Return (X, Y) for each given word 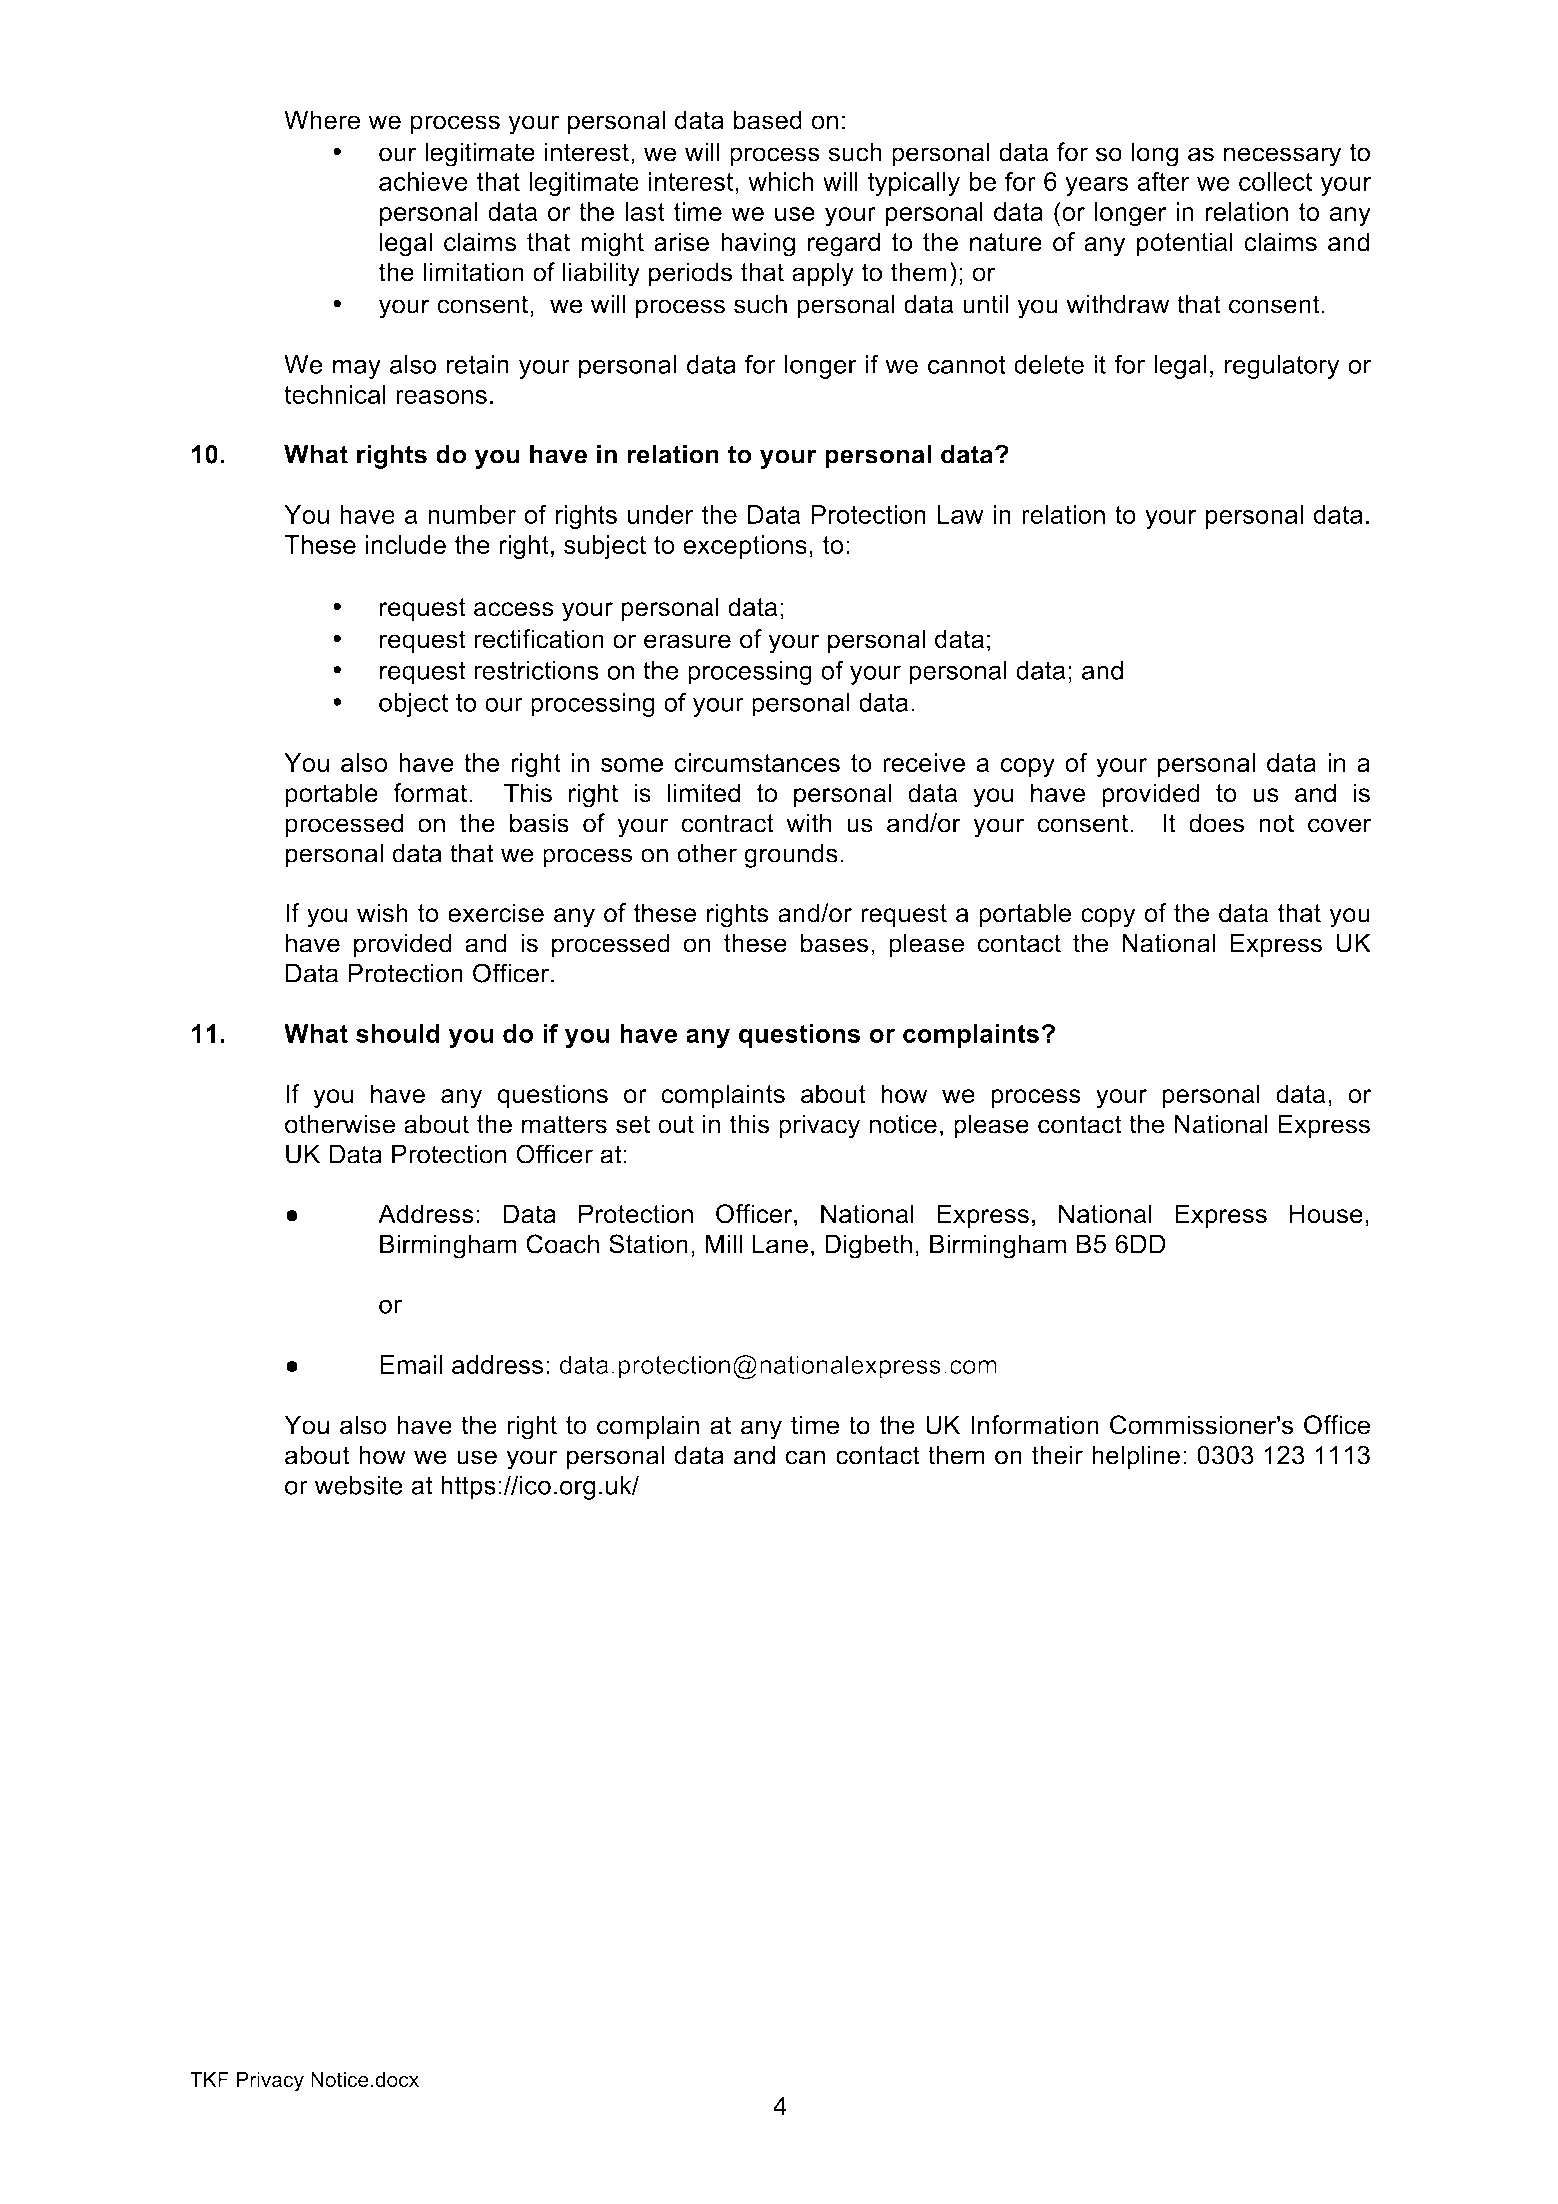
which (781, 181)
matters (564, 1124)
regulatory (1282, 367)
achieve (423, 181)
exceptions (745, 547)
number (472, 514)
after (1164, 181)
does (1216, 823)
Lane (780, 1244)
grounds (791, 855)
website (359, 1485)
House (1326, 1214)
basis (539, 823)
